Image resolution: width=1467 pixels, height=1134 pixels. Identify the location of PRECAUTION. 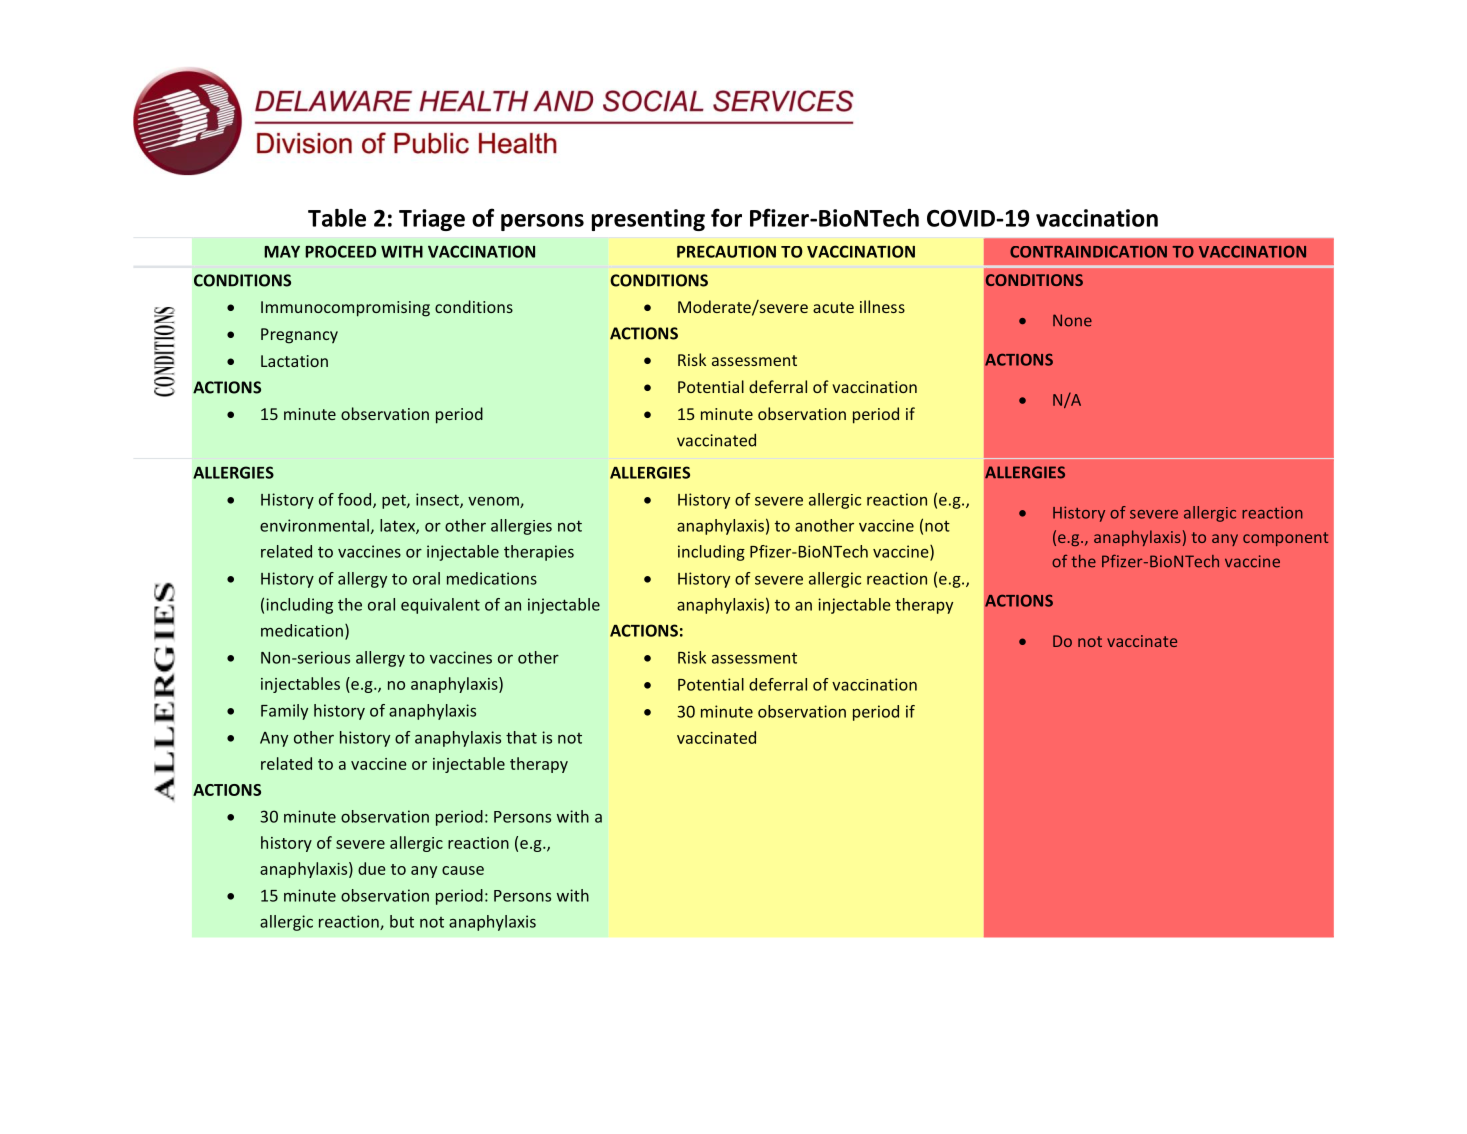
(726, 251).
